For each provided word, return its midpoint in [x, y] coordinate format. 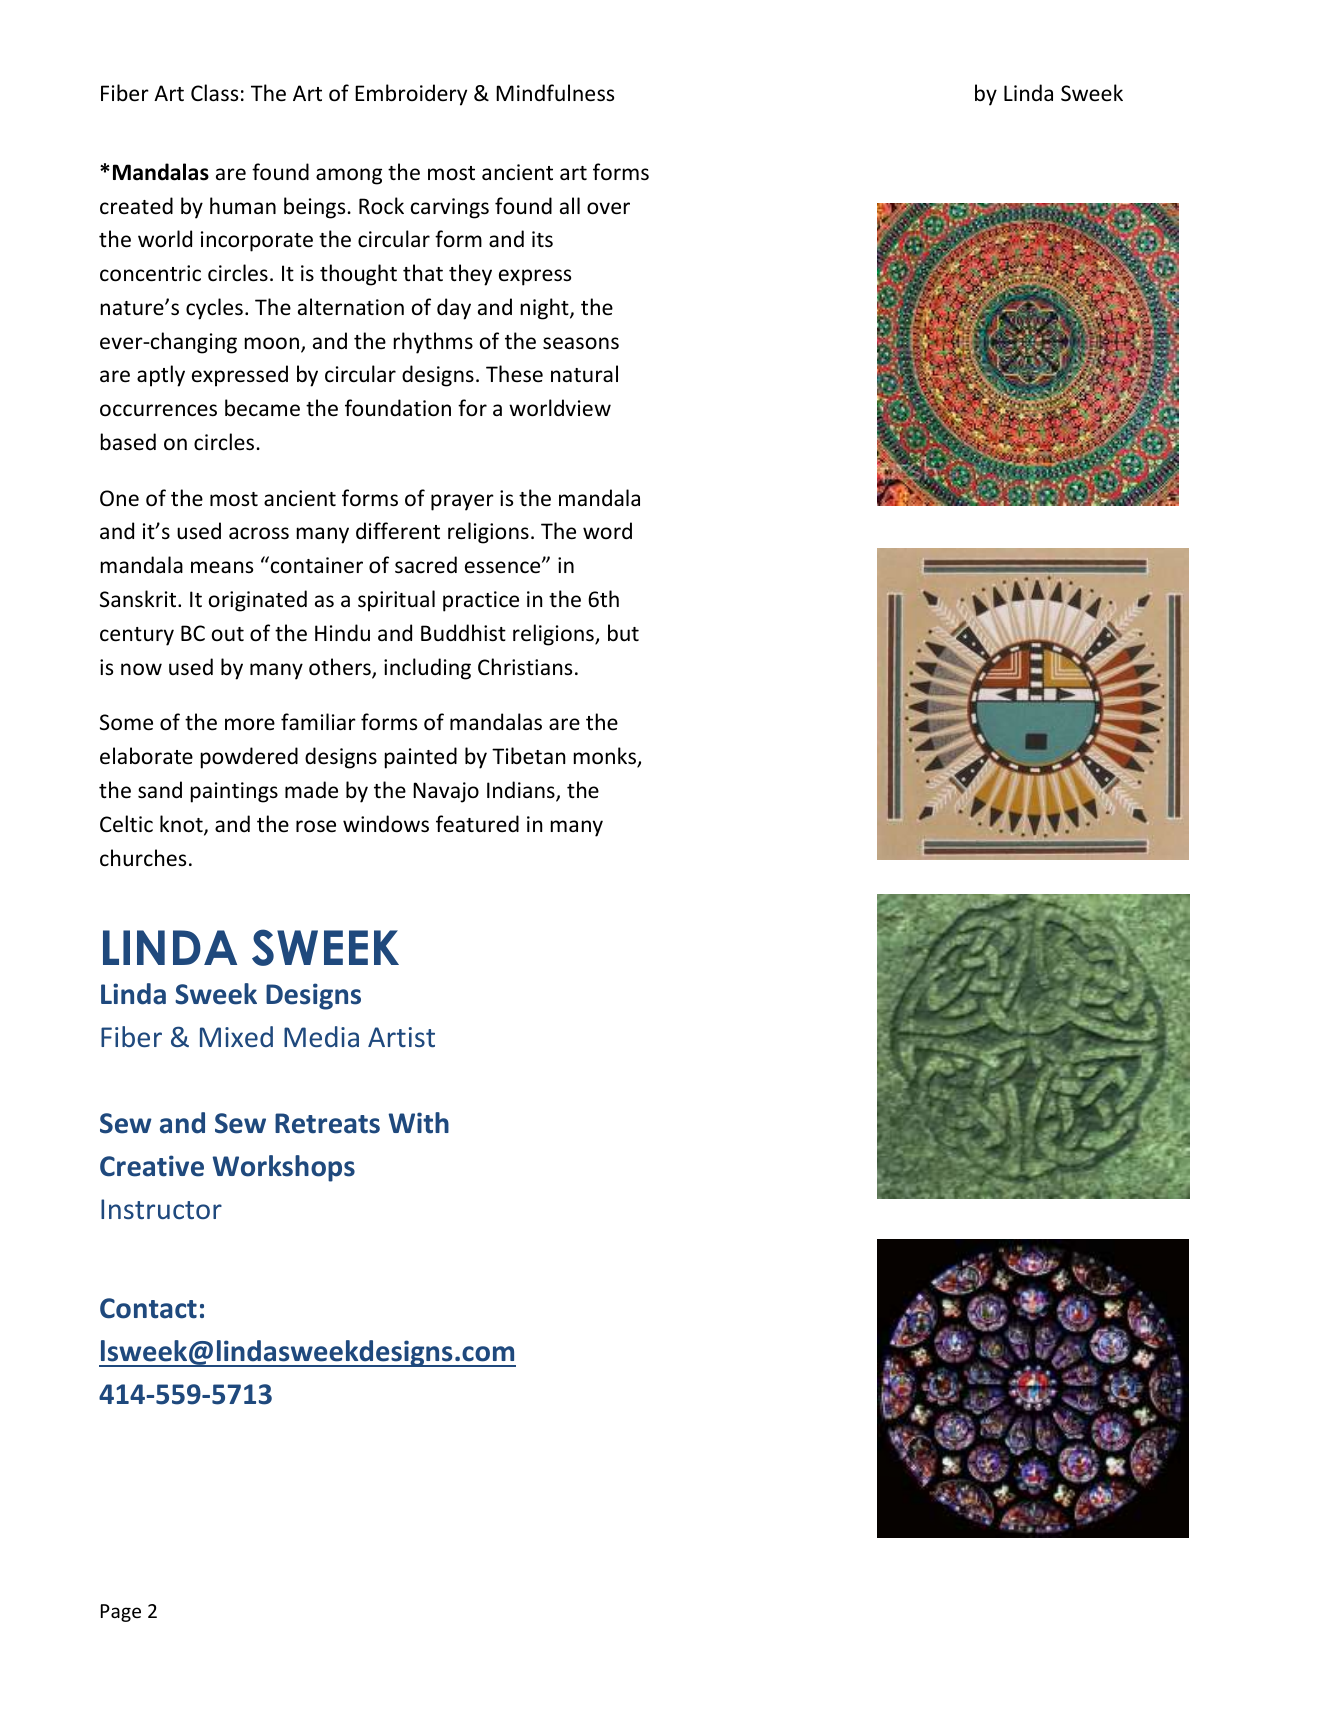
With [418, 1123]
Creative [152, 1166]
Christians [525, 667]
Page [121, 1613]
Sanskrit [139, 599]
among [349, 176]
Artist [401, 1037]
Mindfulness [555, 93]
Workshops [283, 1168]
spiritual [396, 601]
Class [214, 93]
